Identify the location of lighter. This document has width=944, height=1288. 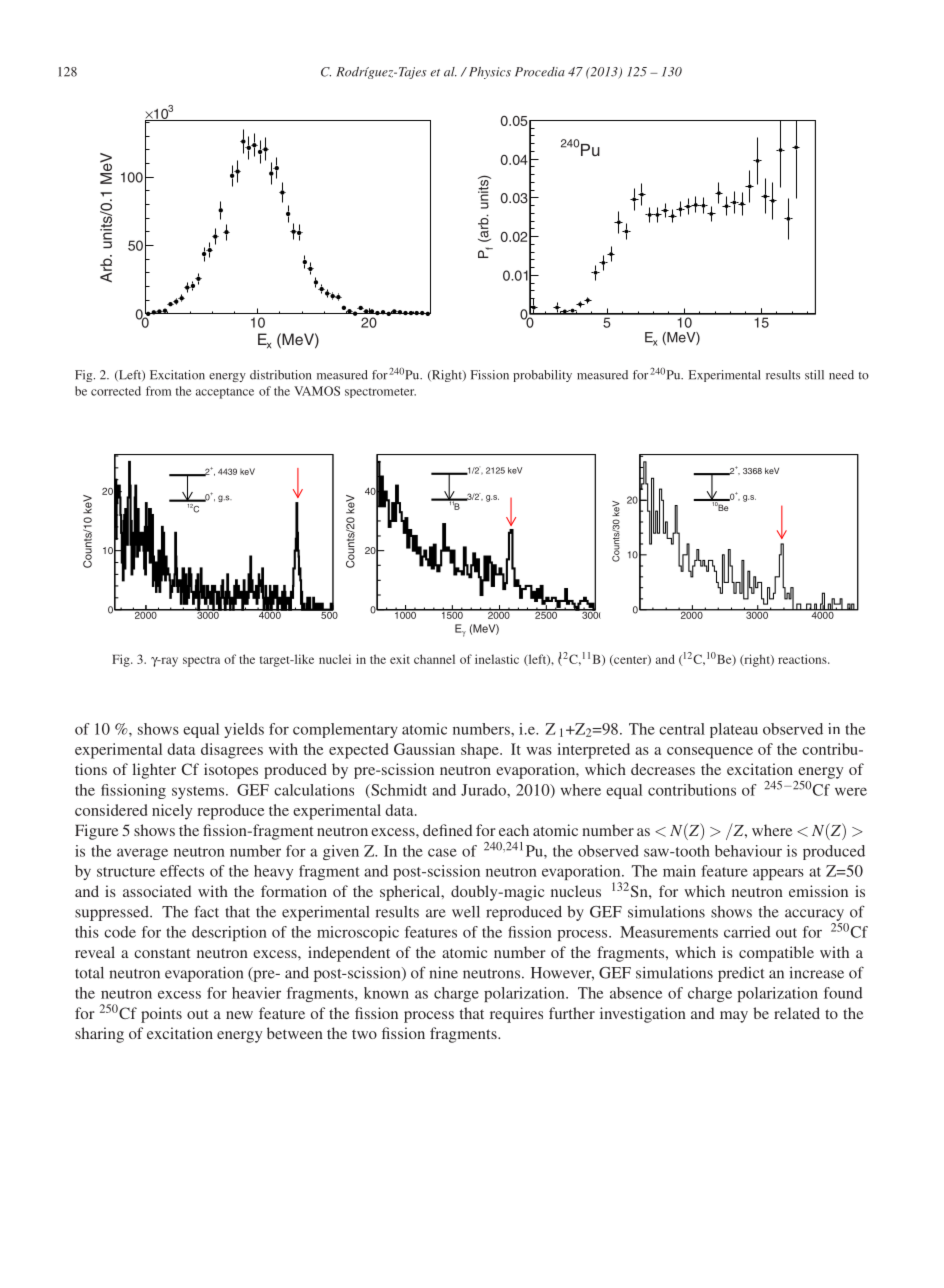
(154, 771).
